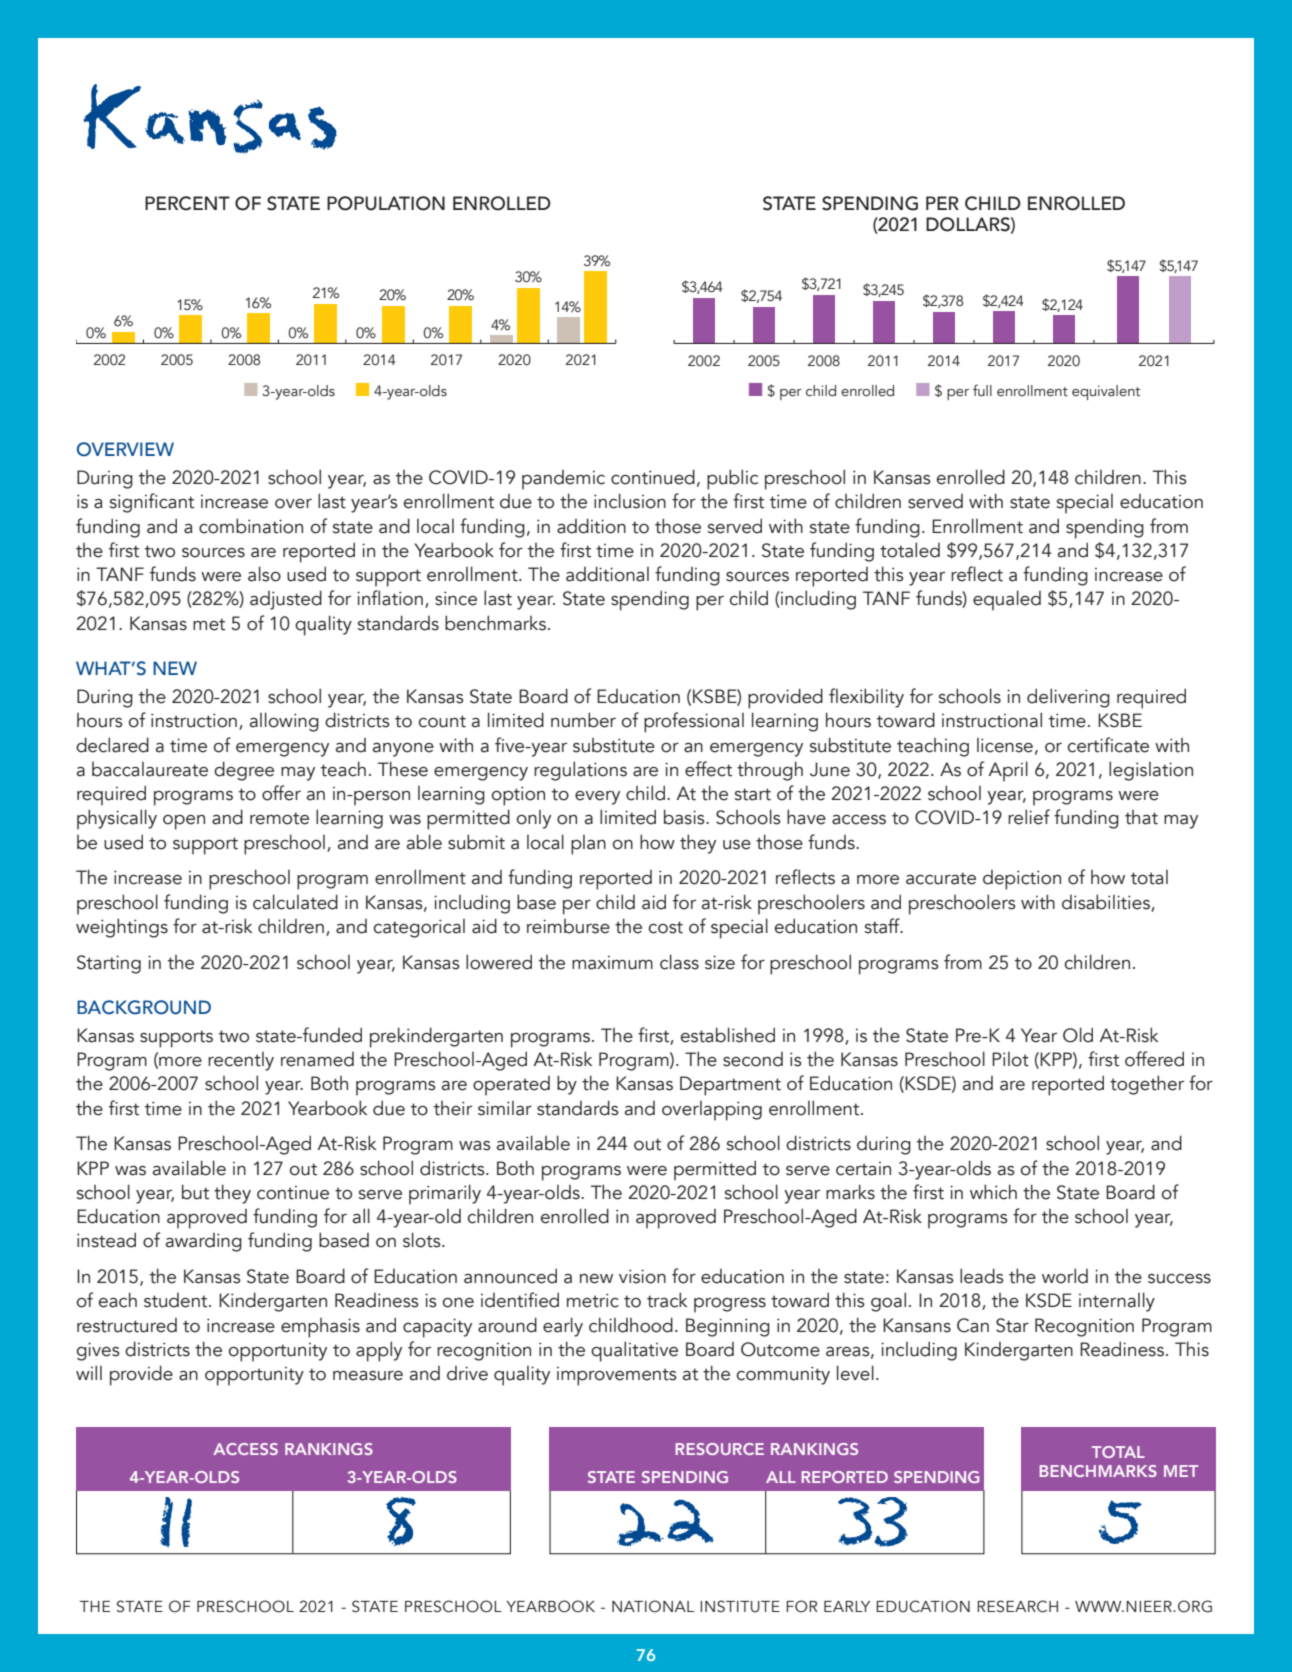  Describe the element at coordinates (295, 902) in the screenshot. I see `calculated` at that location.
